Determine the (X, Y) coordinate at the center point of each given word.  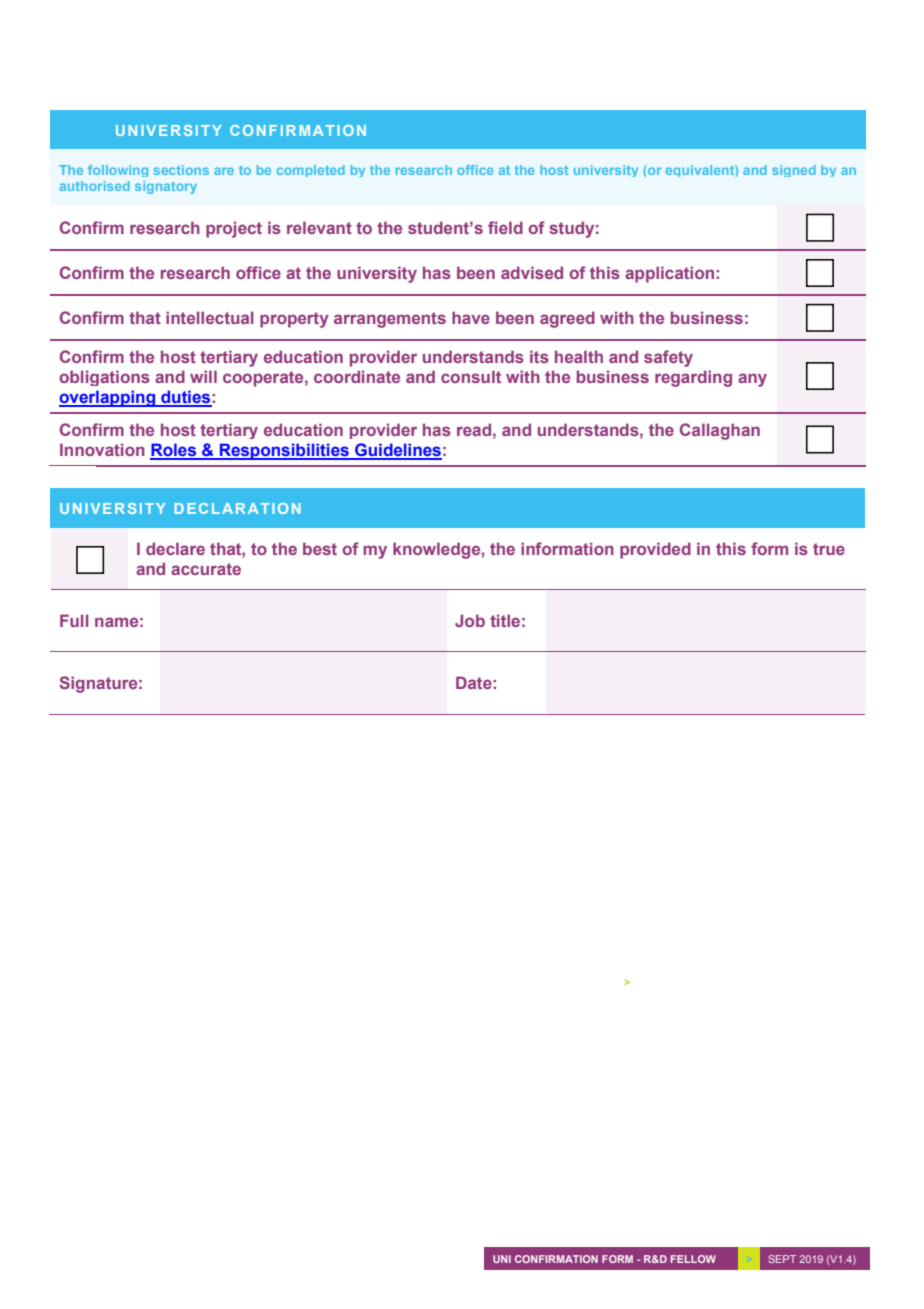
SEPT (782, 1259)
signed (794, 171)
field (505, 227)
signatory (166, 187)
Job (470, 620)
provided (655, 550)
